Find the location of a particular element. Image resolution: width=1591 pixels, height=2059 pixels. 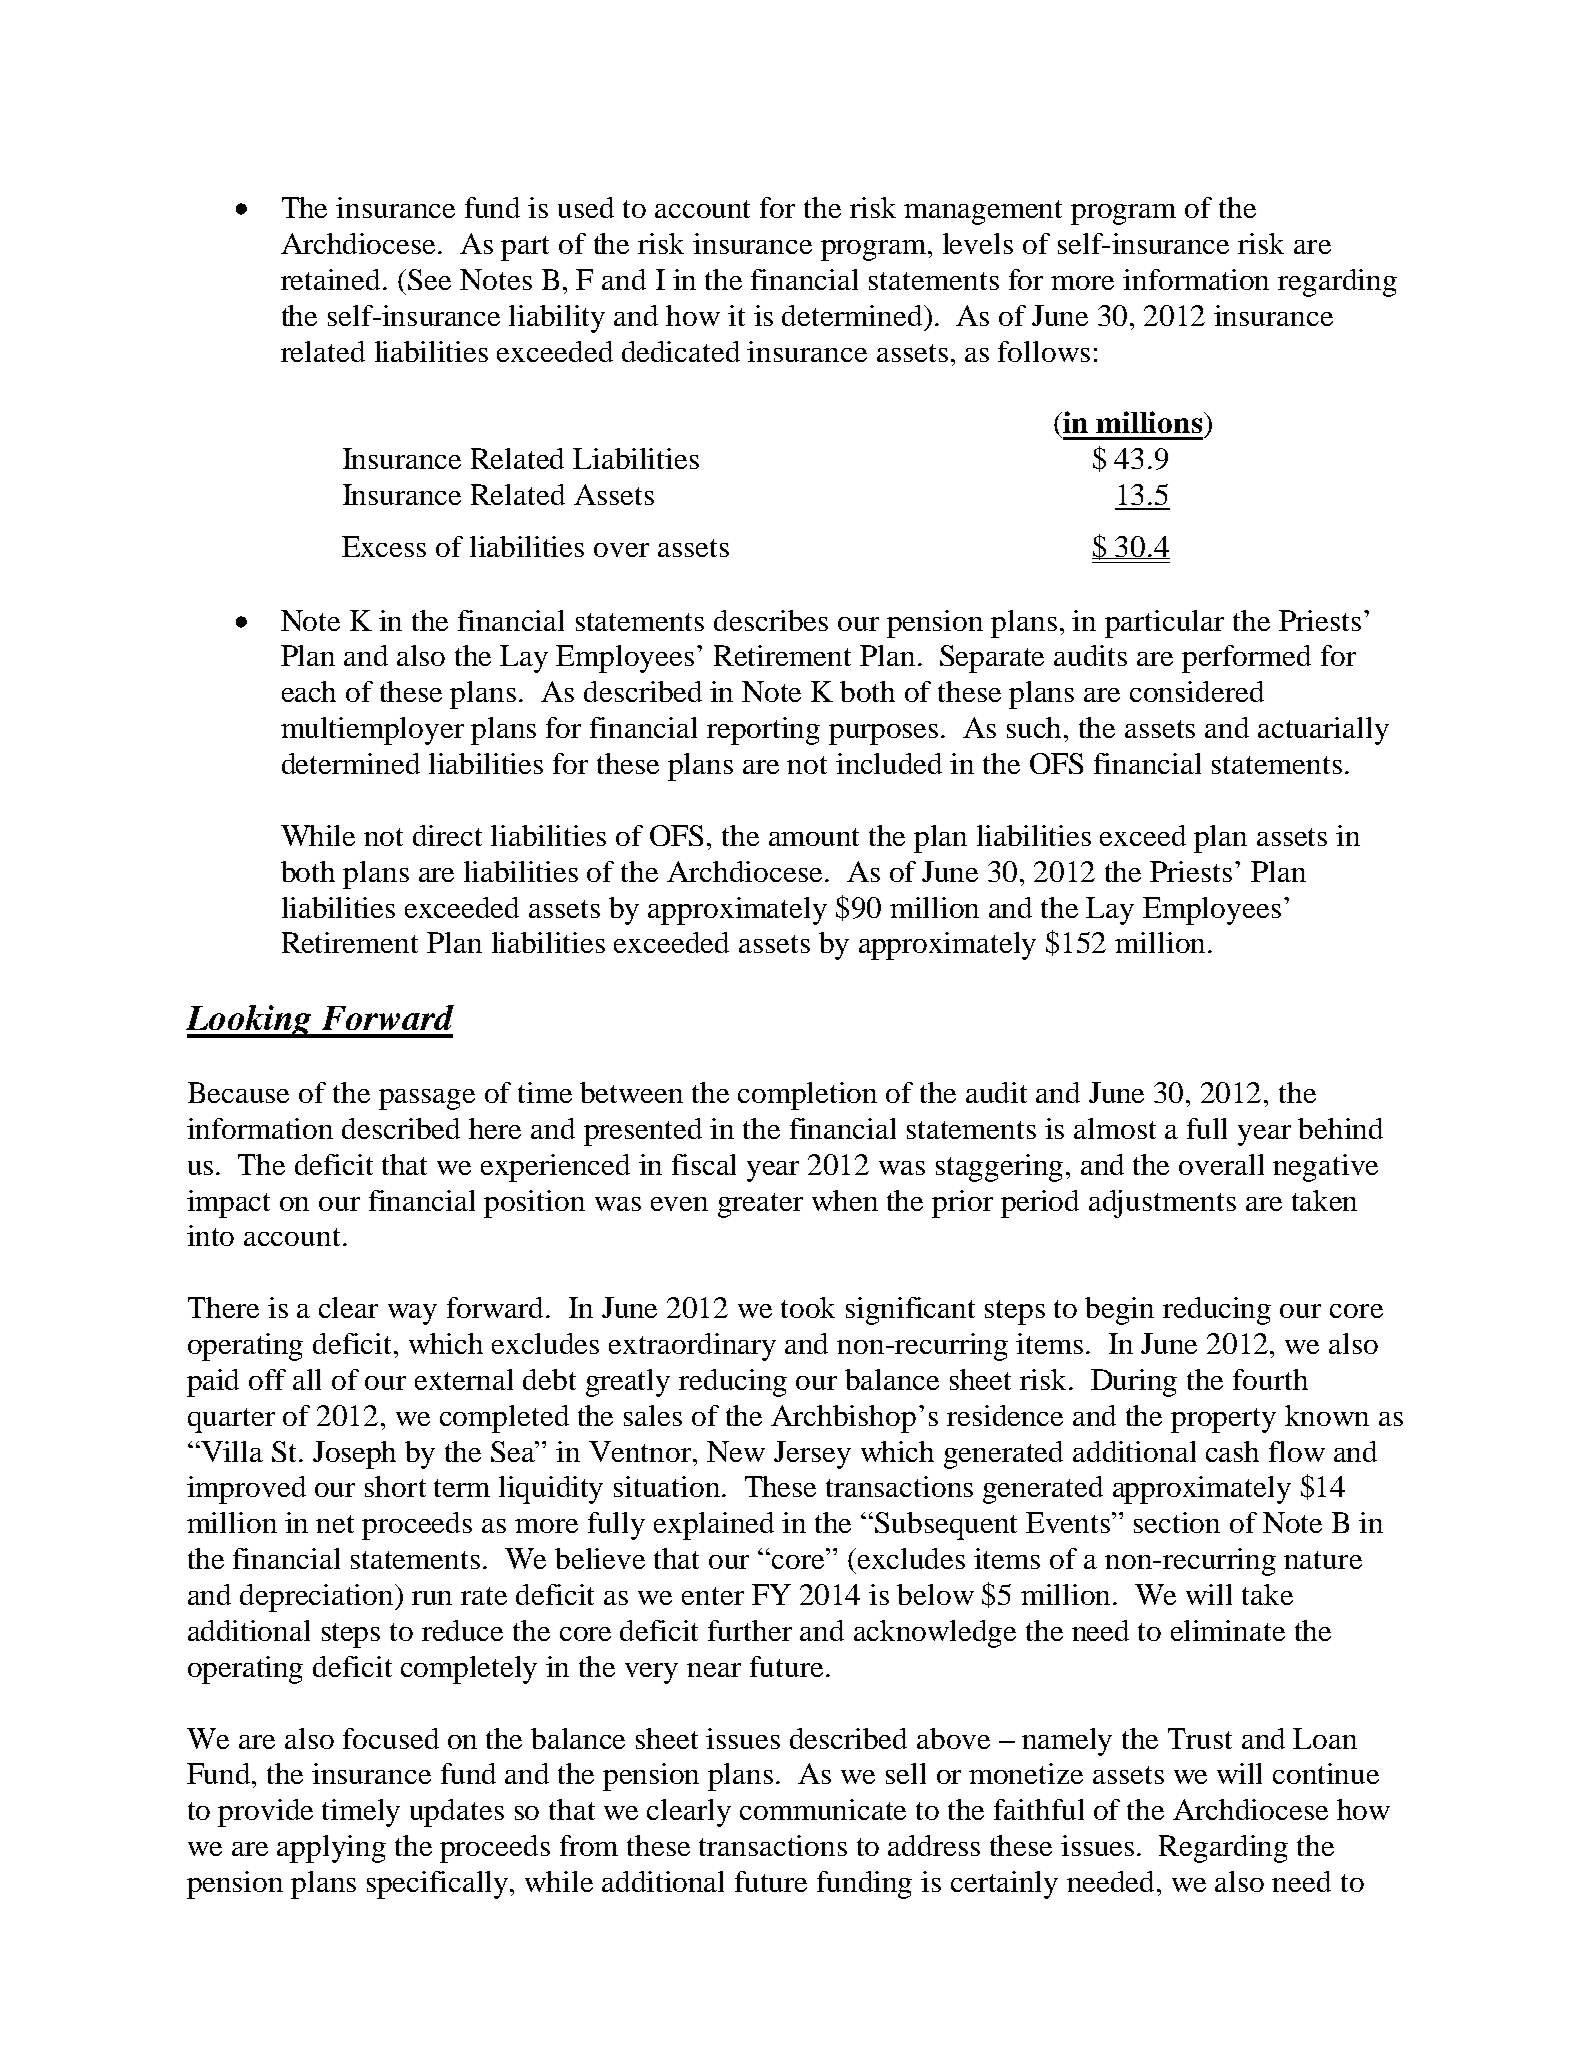

almost is located at coordinates (1115, 1128).
